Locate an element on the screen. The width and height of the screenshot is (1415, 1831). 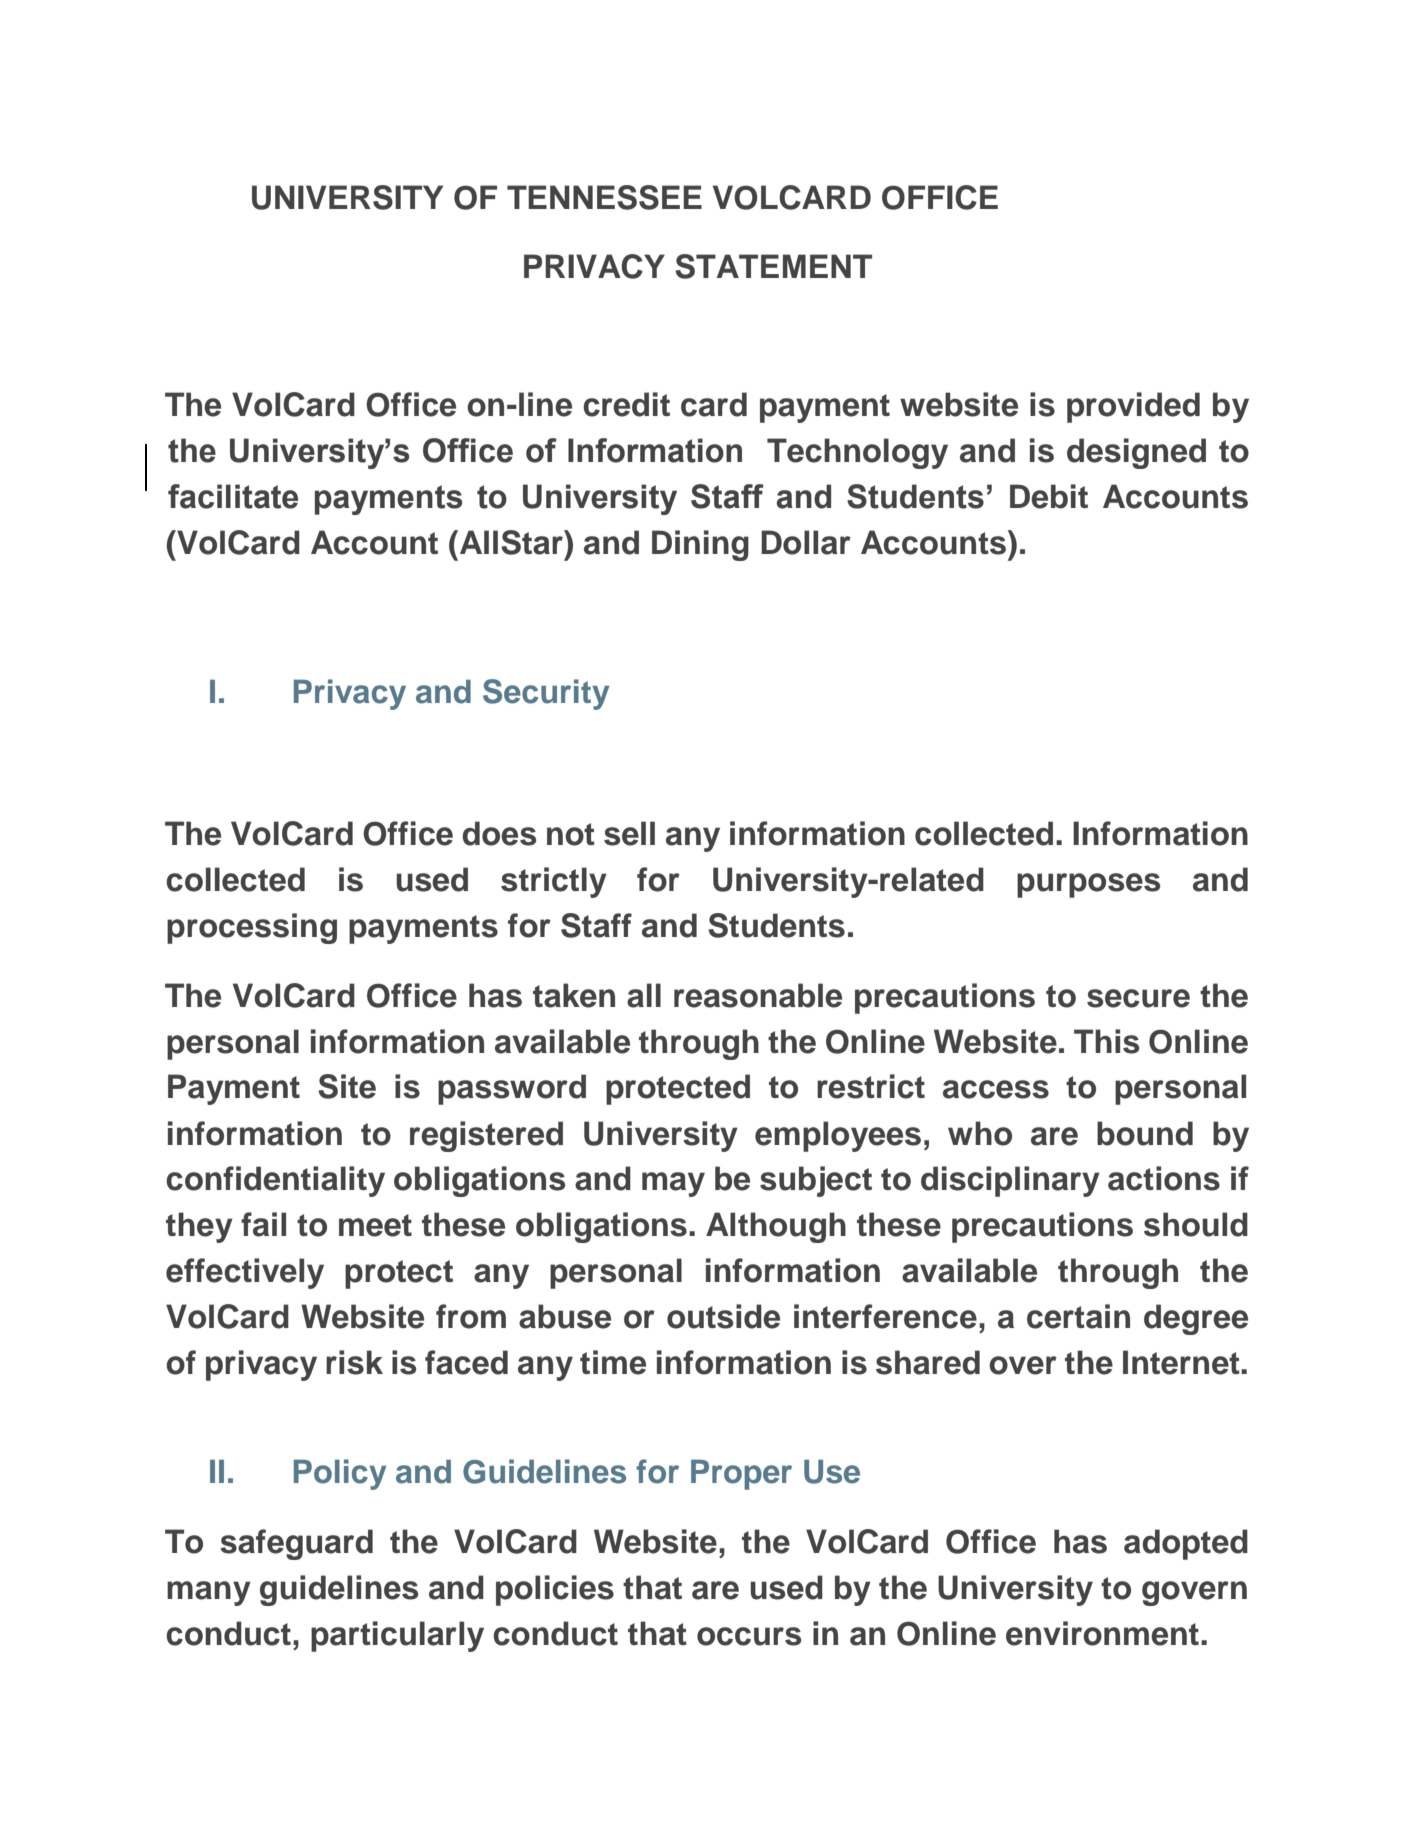
provided is located at coordinates (1133, 407).
